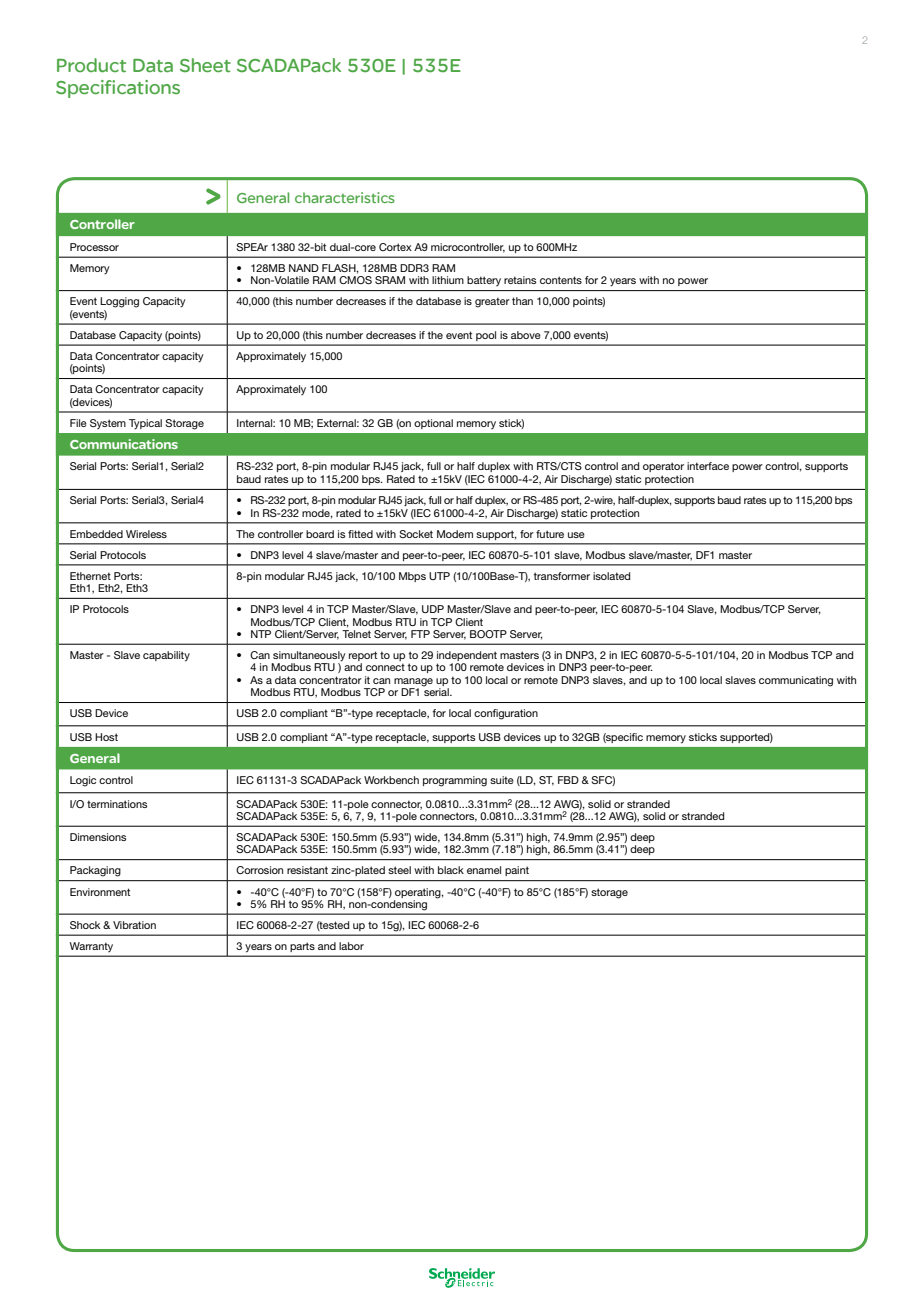 This screenshot has width=924, height=1308. What do you see at coordinates (106, 737) in the screenshot?
I see `Host` at bounding box center [106, 737].
